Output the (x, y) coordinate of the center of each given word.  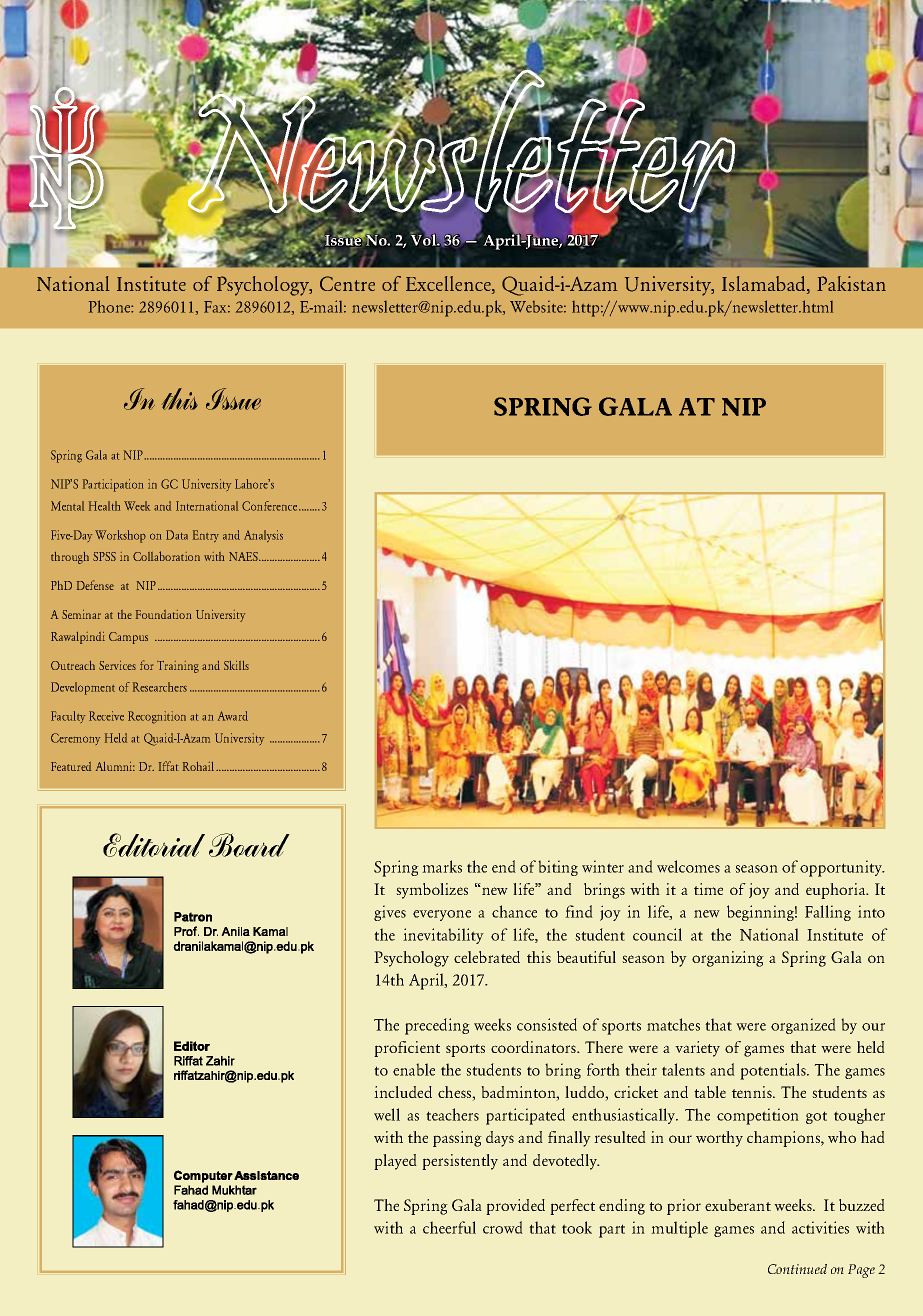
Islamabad (765, 285)
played (395, 1162)
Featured (71, 766)
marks (442, 866)
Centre (347, 283)
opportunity (842, 868)
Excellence (449, 285)
